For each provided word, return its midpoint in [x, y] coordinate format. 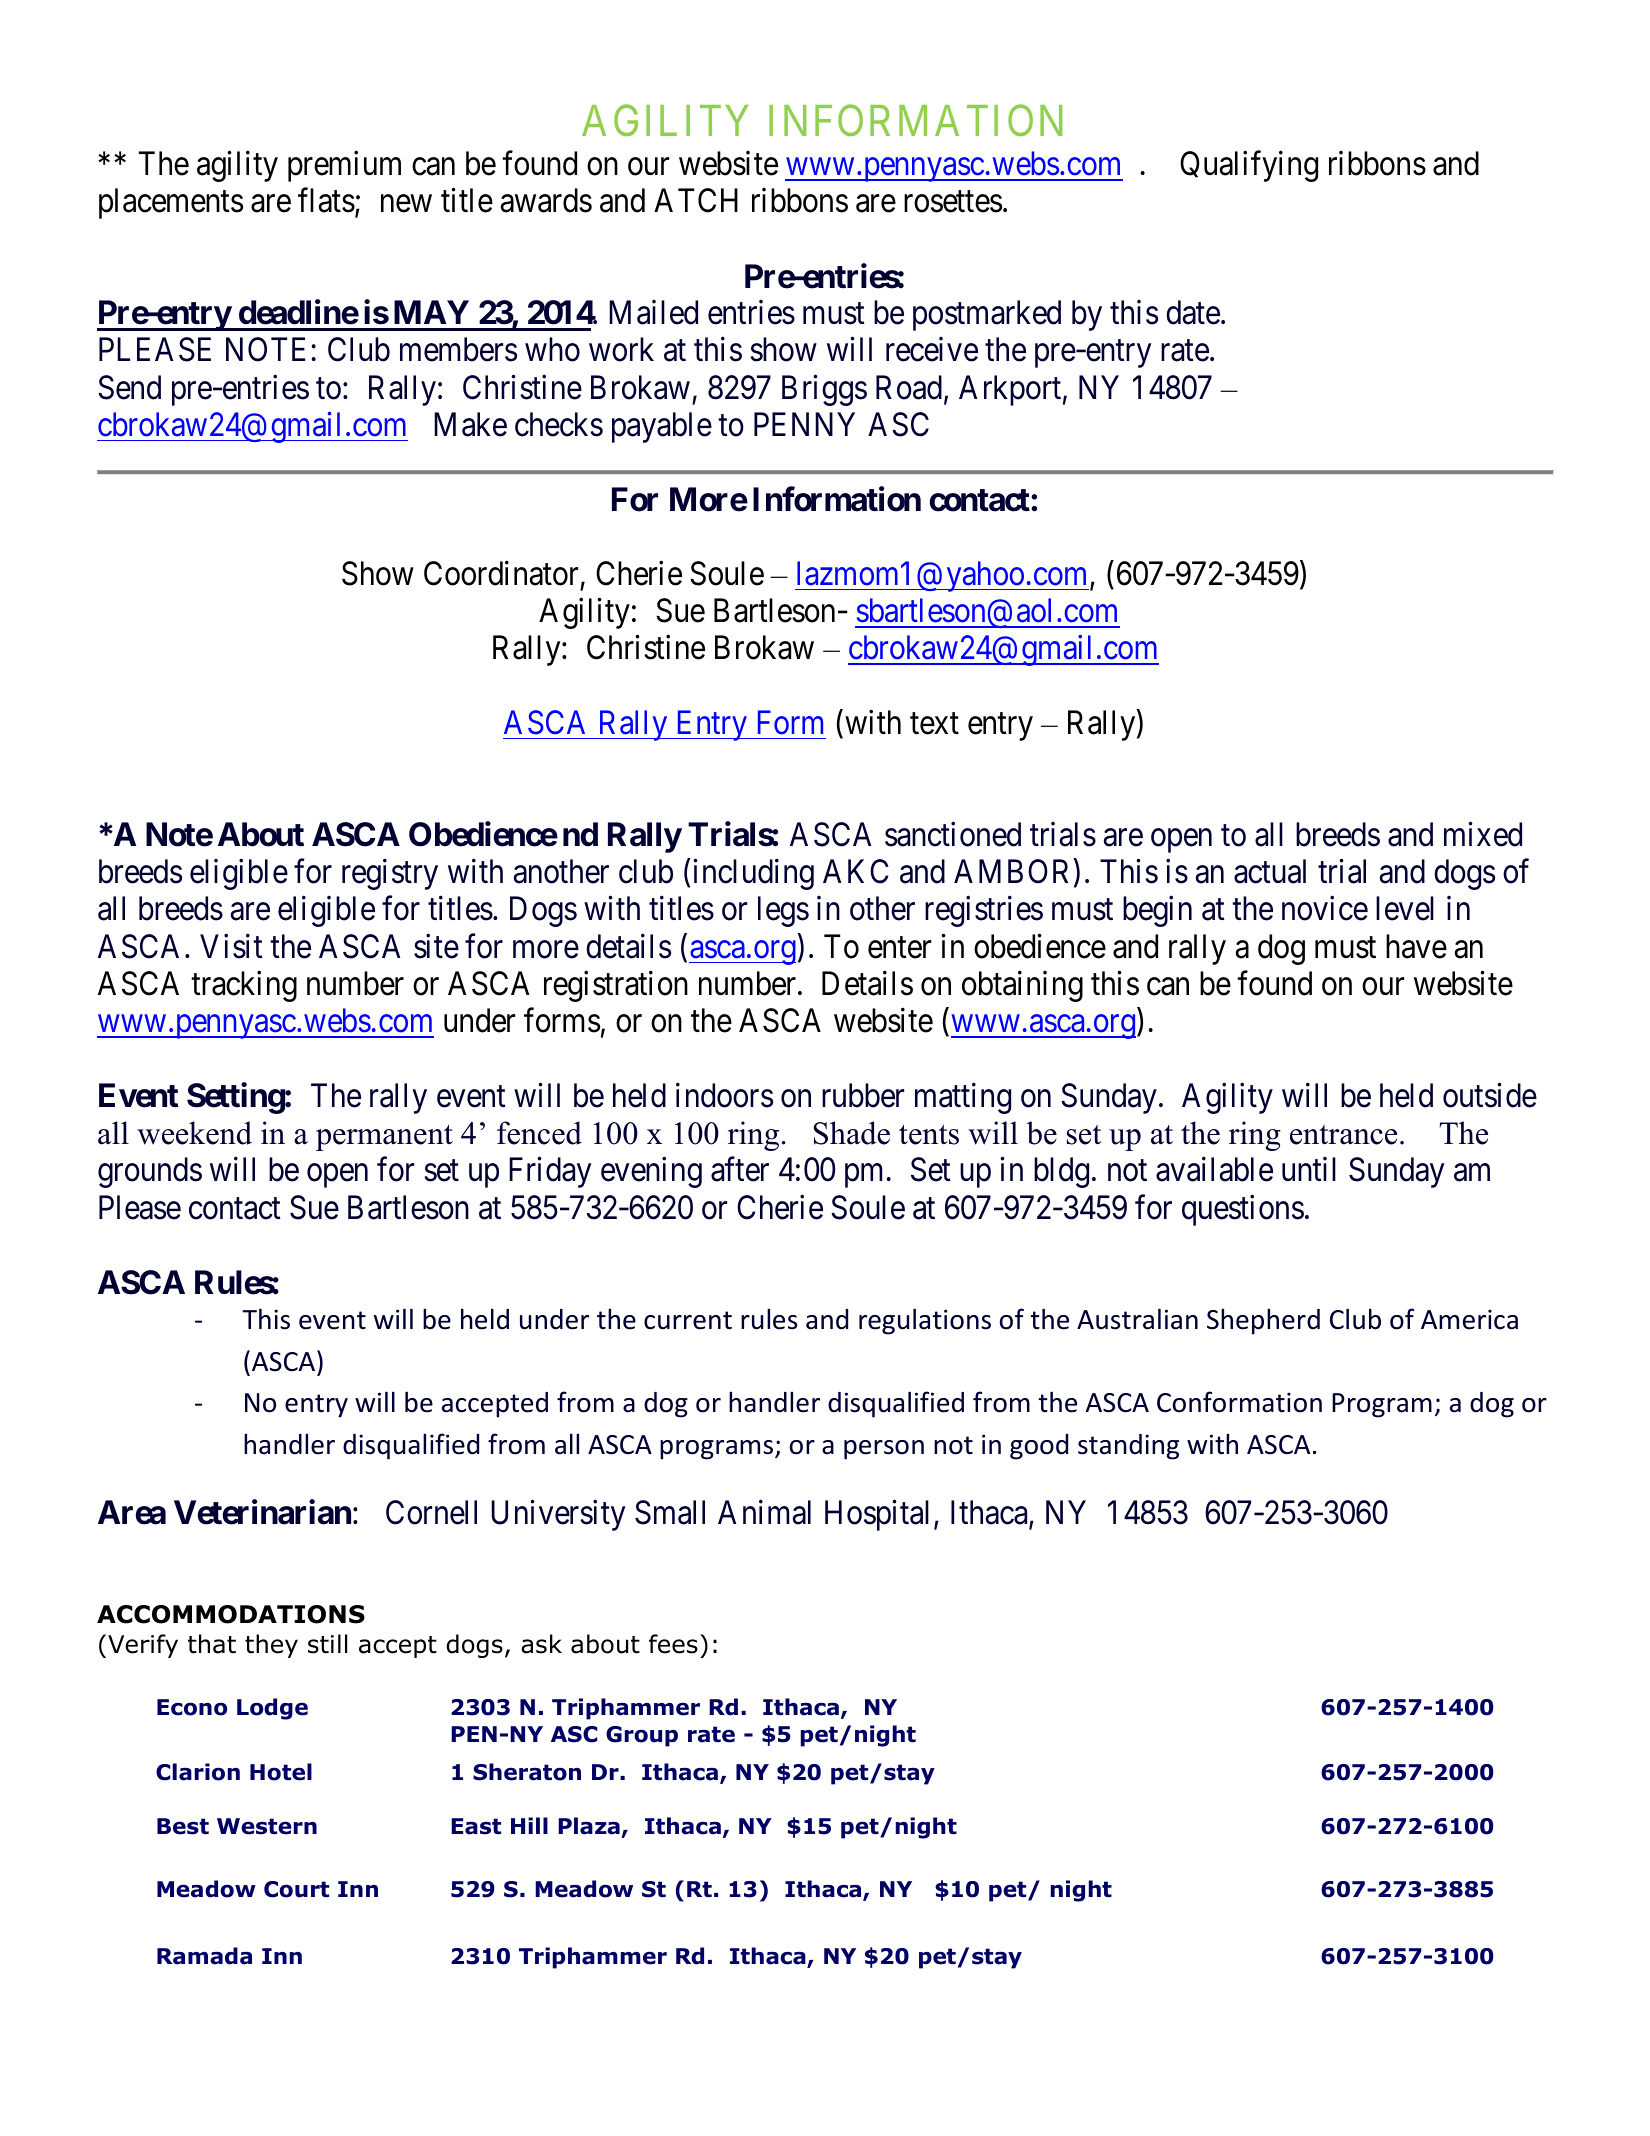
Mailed [653, 312]
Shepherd [1263, 1321]
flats [326, 200]
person [884, 1450]
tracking [244, 986]
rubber [863, 1095]
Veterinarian [262, 1512]
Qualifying [1249, 166]
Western [267, 1826]
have [1416, 946]
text [934, 724]
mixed [1483, 834]
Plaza [590, 1827]
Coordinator [501, 573]
